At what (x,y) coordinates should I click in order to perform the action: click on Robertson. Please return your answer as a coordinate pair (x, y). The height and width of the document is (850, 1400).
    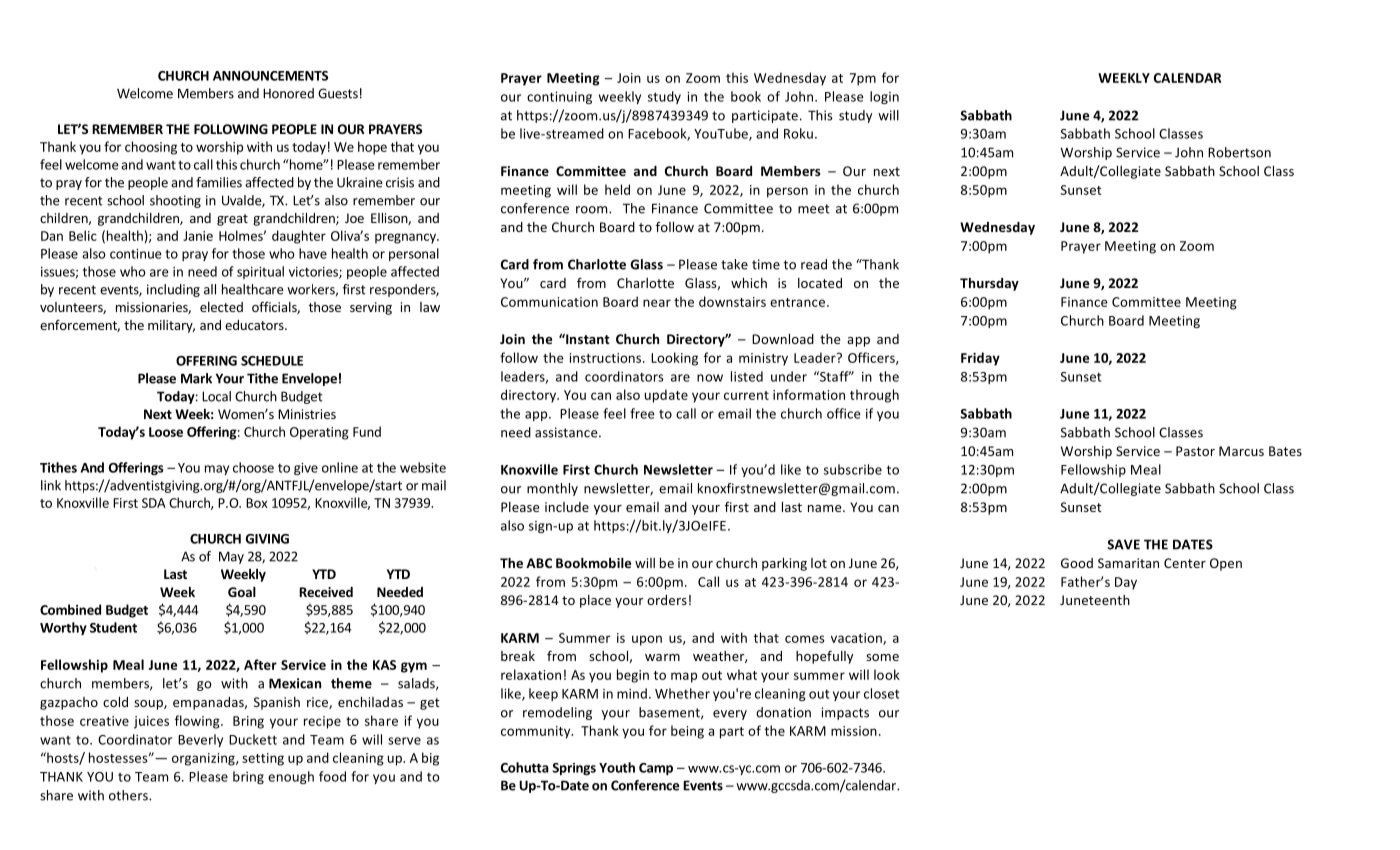
    Looking at the image, I should click on (1239, 152).
